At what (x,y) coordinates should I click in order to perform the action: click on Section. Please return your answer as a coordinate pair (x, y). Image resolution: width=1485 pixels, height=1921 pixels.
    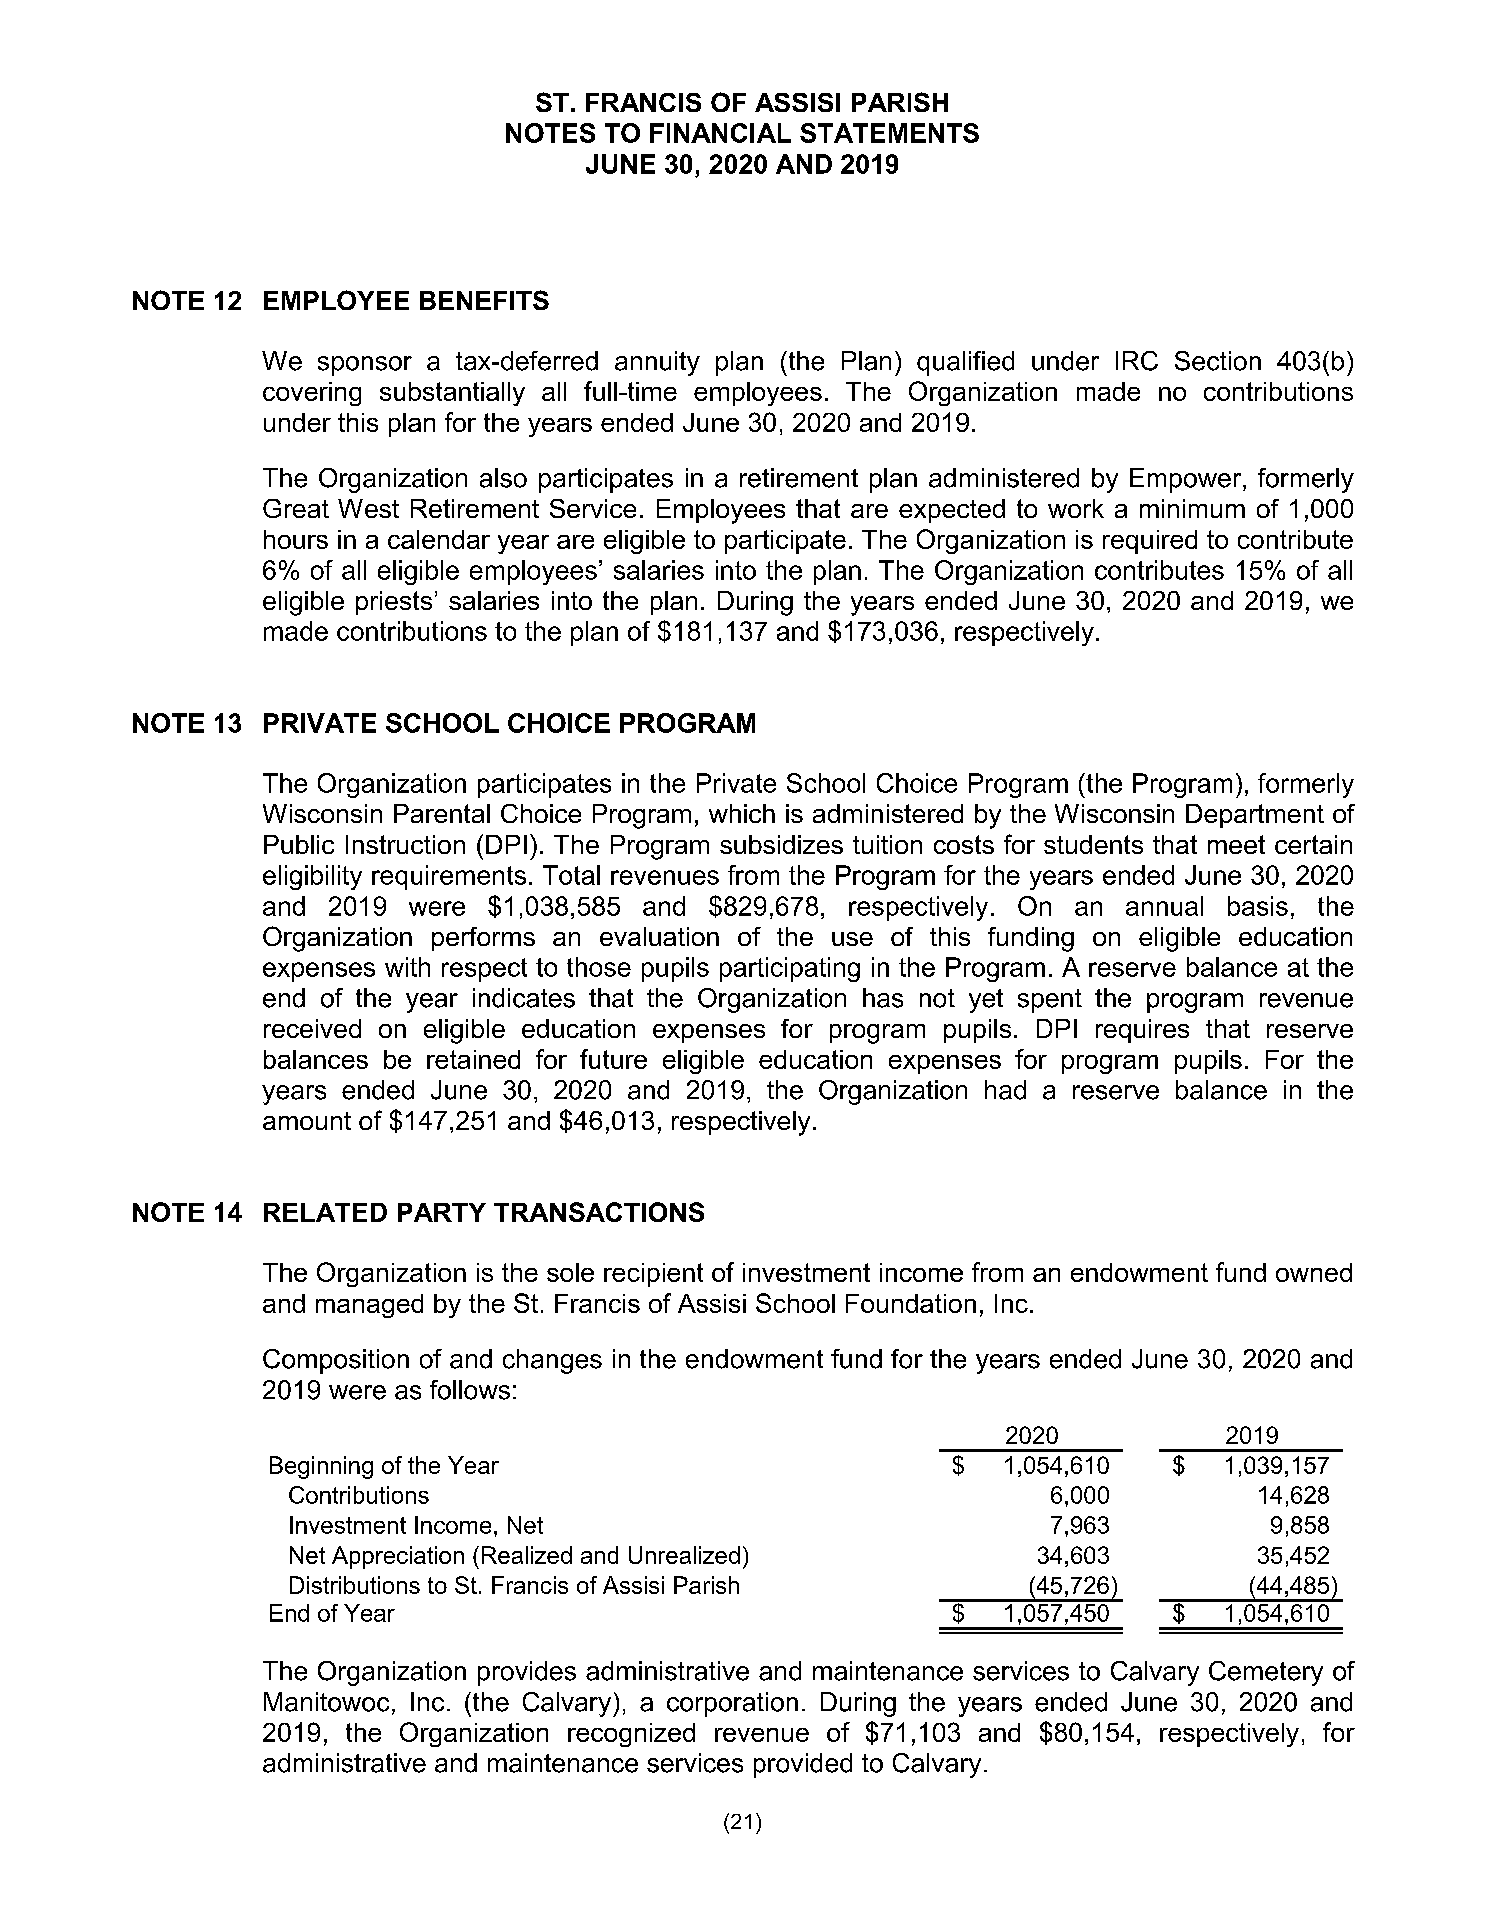
    Looking at the image, I should click on (1218, 361).
